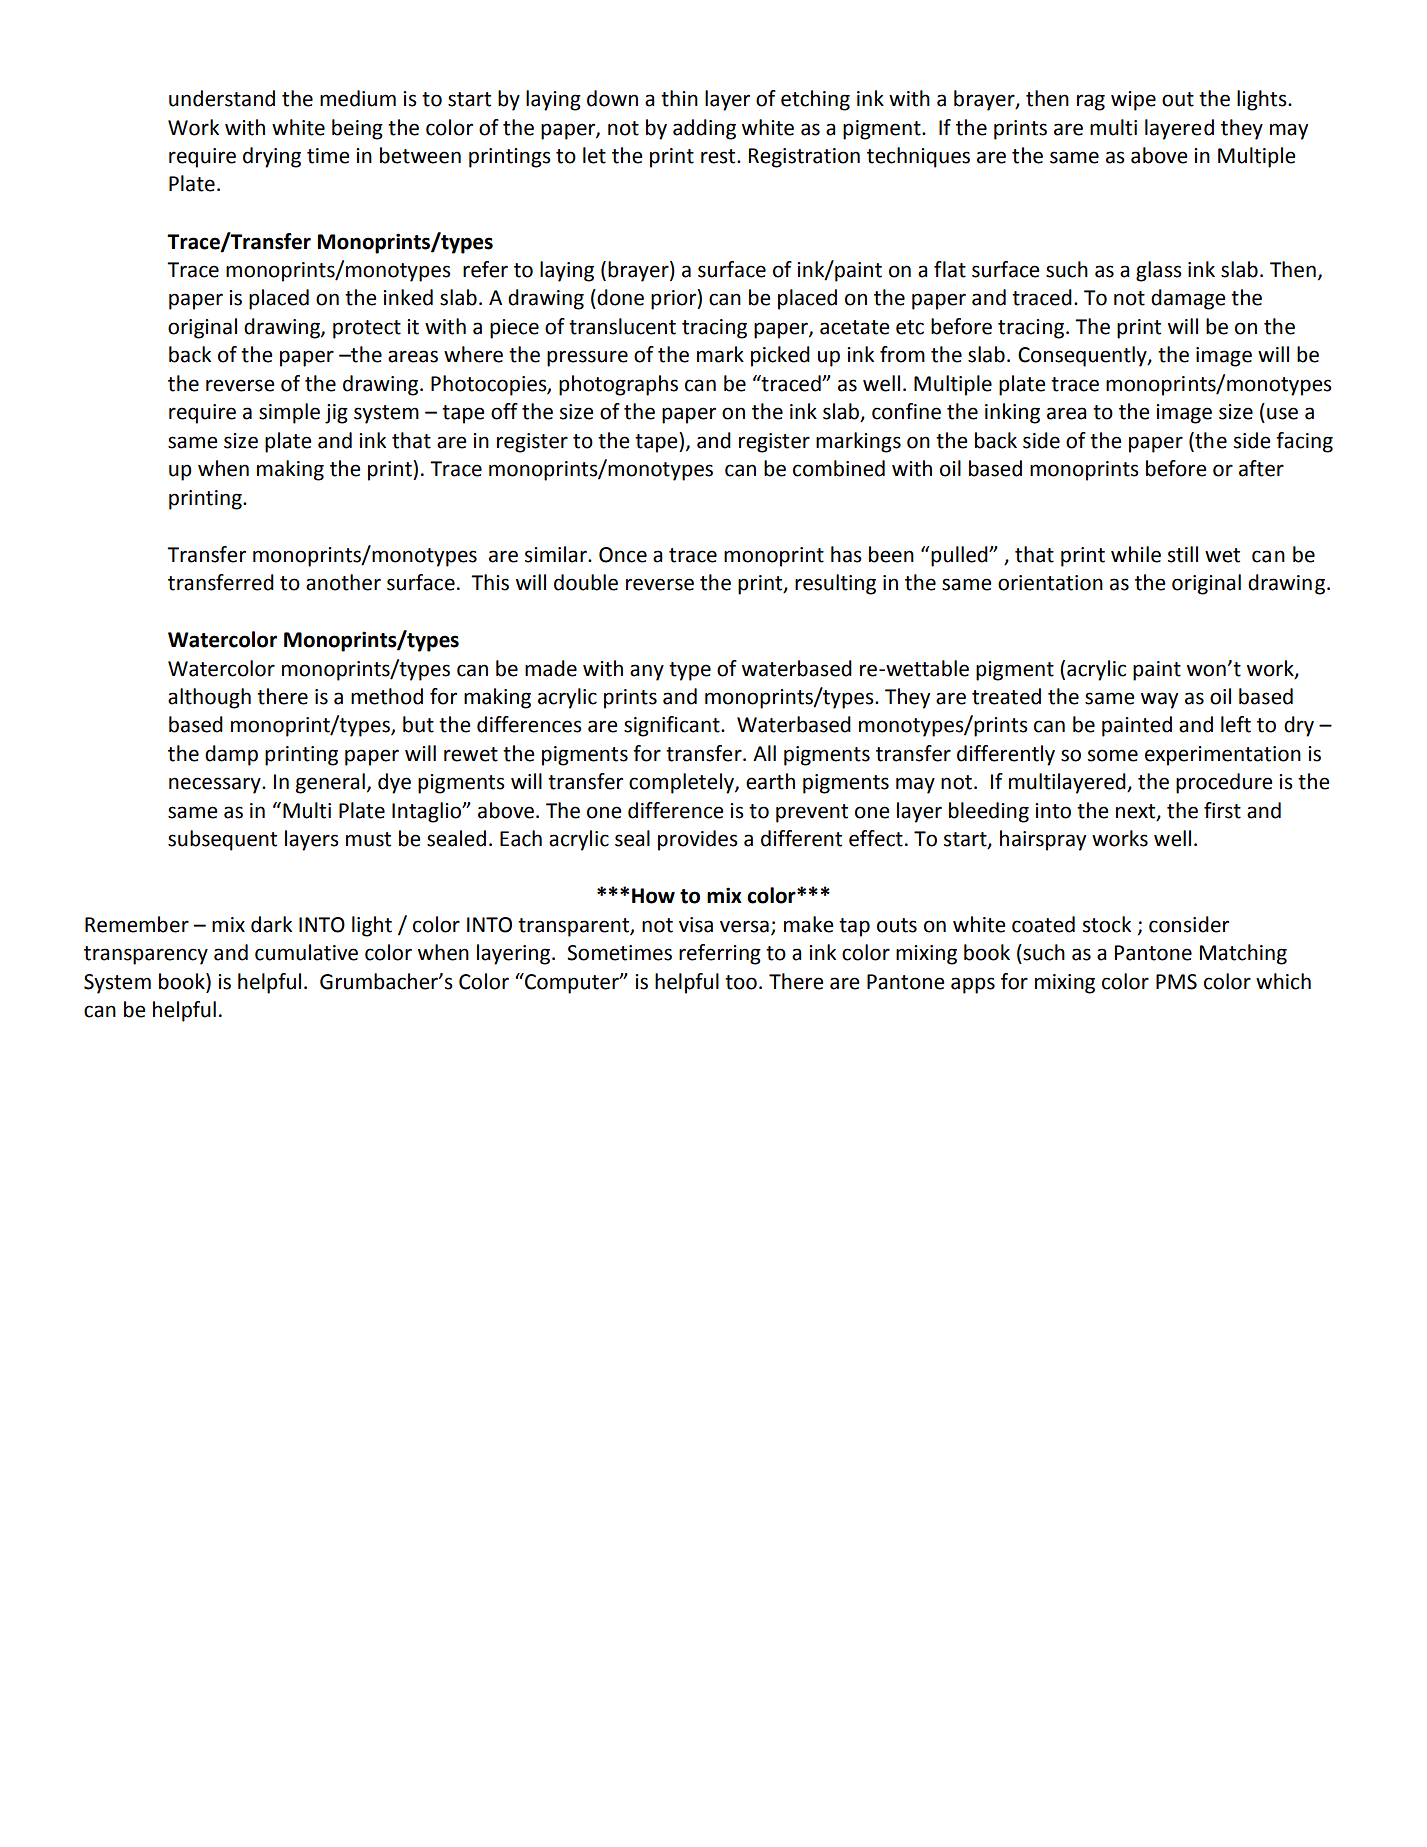 The width and height of the document is (1427, 1847). Describe the element at coordinates (1176, 982) in the document. I see `PMS` at that location.
